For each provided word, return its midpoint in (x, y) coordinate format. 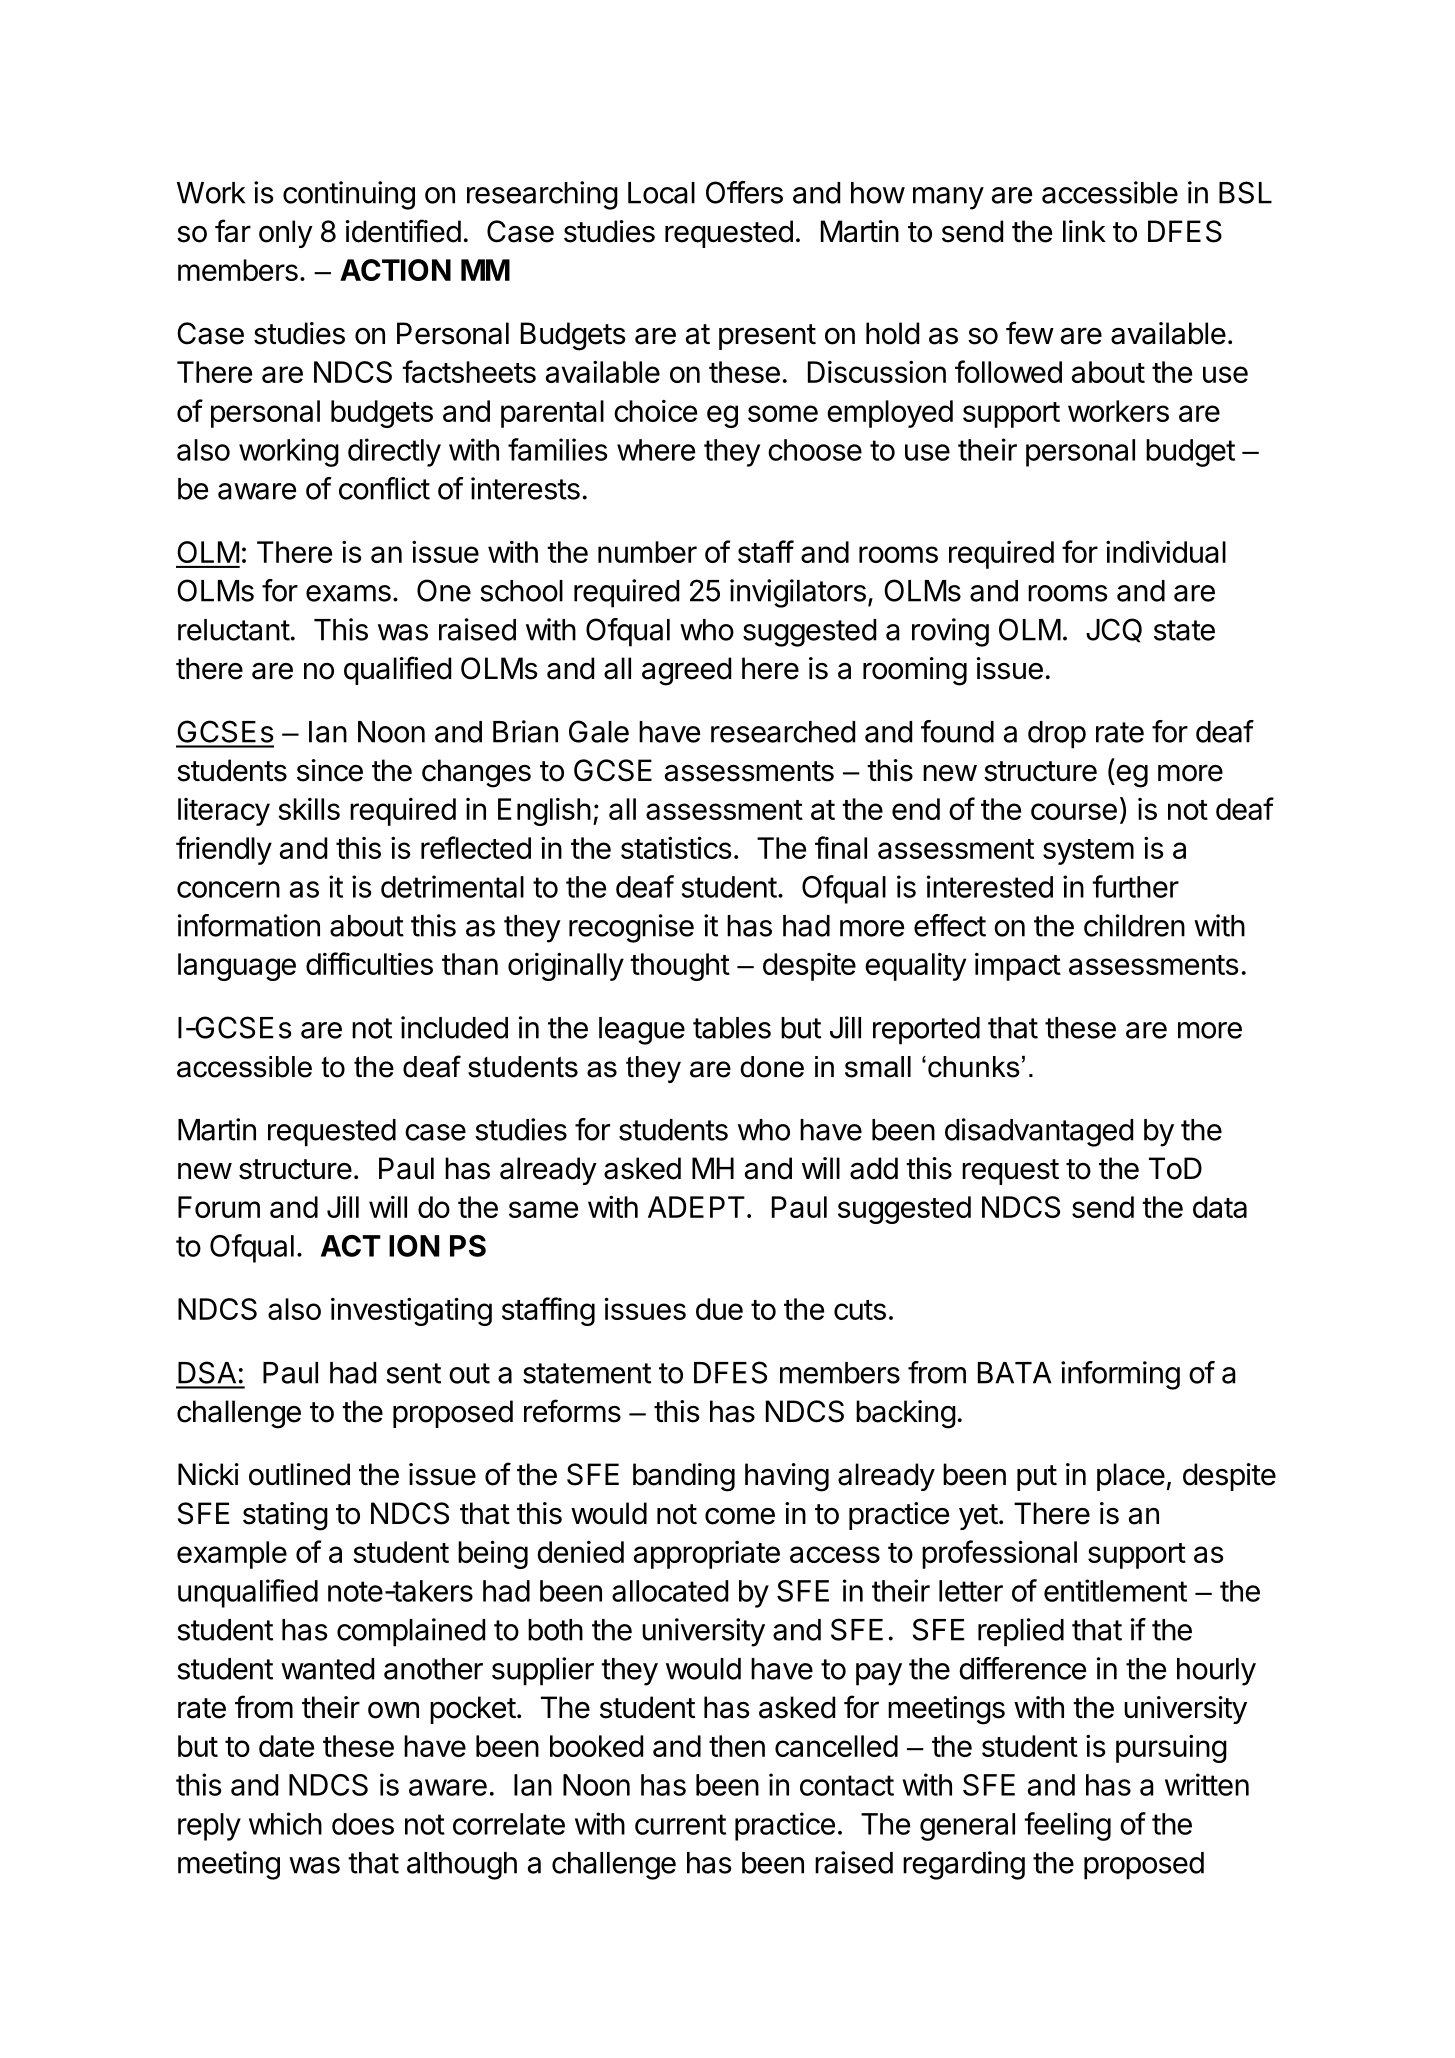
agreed (686, 671)
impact (1018, 967)
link (1084, 231)
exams (348, 593)
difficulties (369, 963)
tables (732, 1028)
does (363, 1824)
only (286, 234)
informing (1120, 1375)
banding (684, 1477)
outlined (299, 1474)
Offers (744, 192)
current (680, 1824)
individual (1166, 552)
